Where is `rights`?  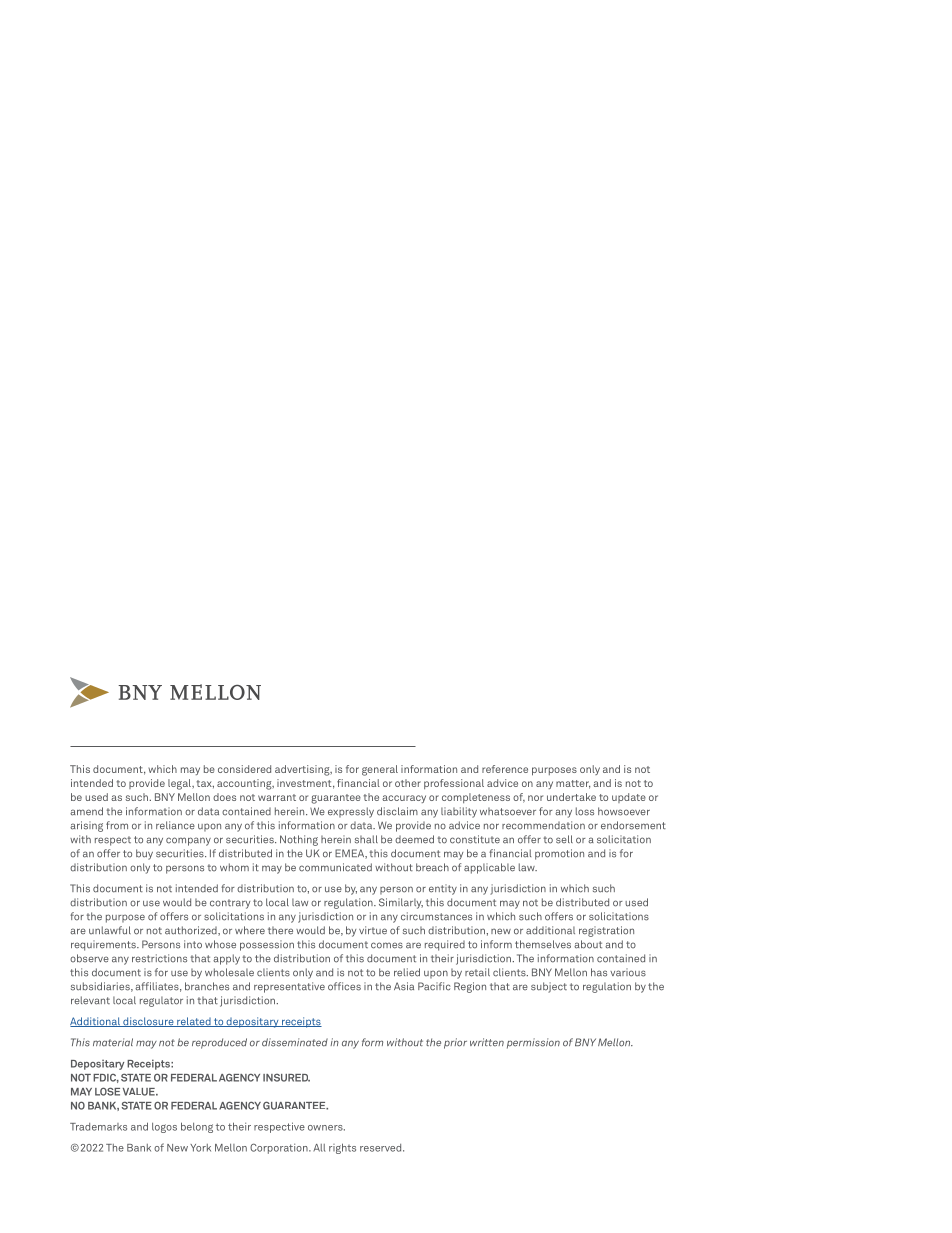
rights is located at coordinates (342, 1148).
